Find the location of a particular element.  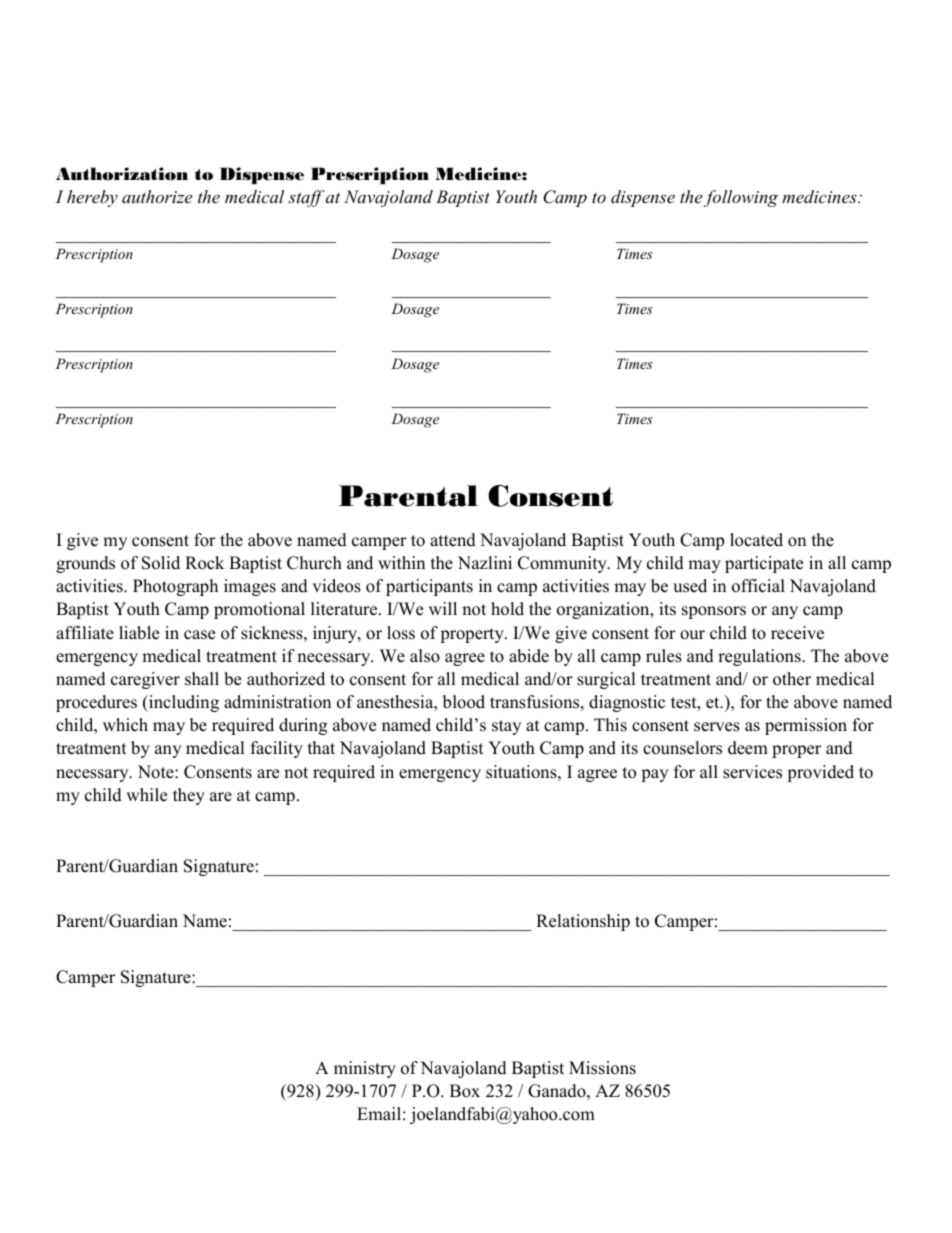

case is located at coordinates (199, 635).
